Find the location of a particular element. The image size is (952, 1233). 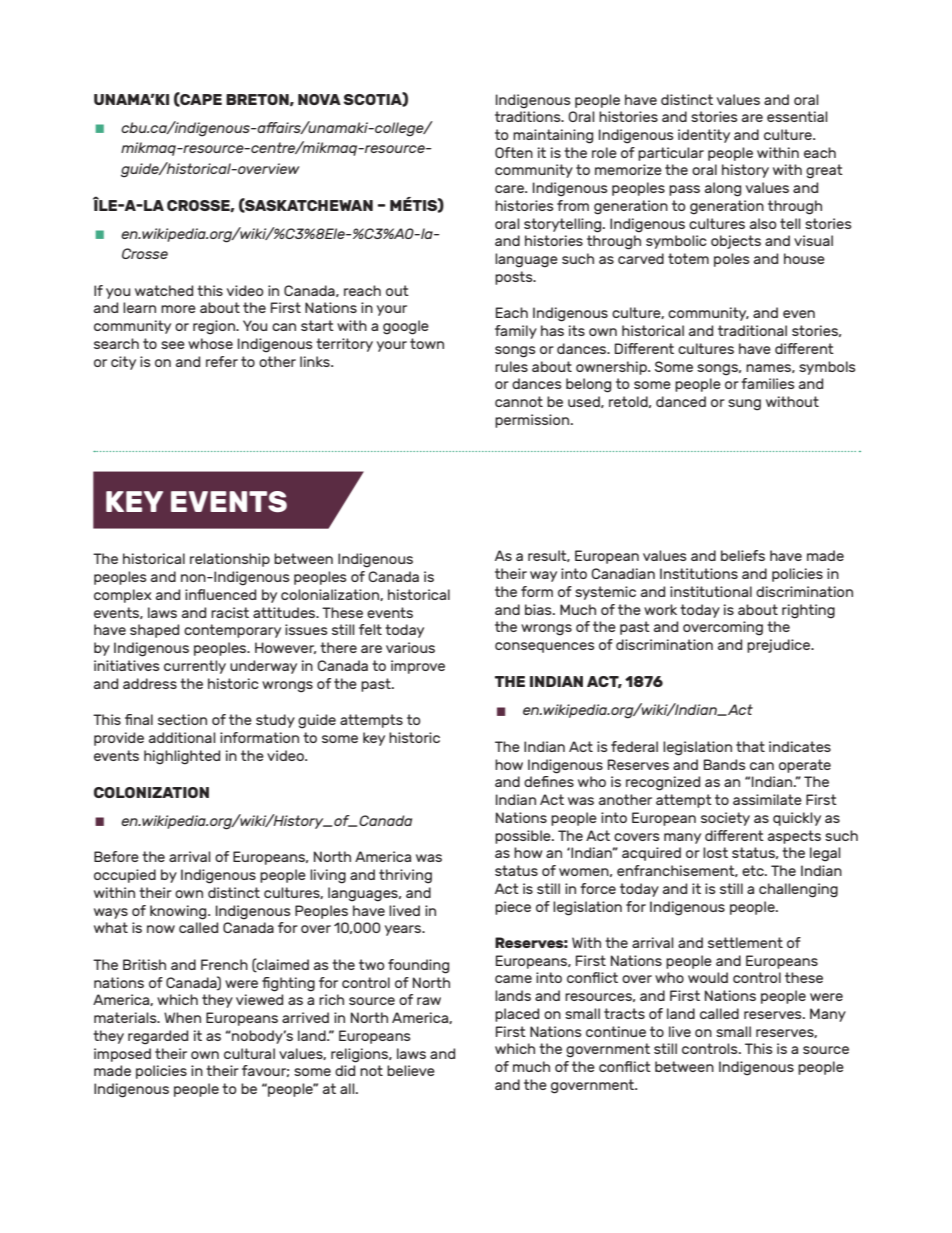

bias is located at coordinates (539, 609).
